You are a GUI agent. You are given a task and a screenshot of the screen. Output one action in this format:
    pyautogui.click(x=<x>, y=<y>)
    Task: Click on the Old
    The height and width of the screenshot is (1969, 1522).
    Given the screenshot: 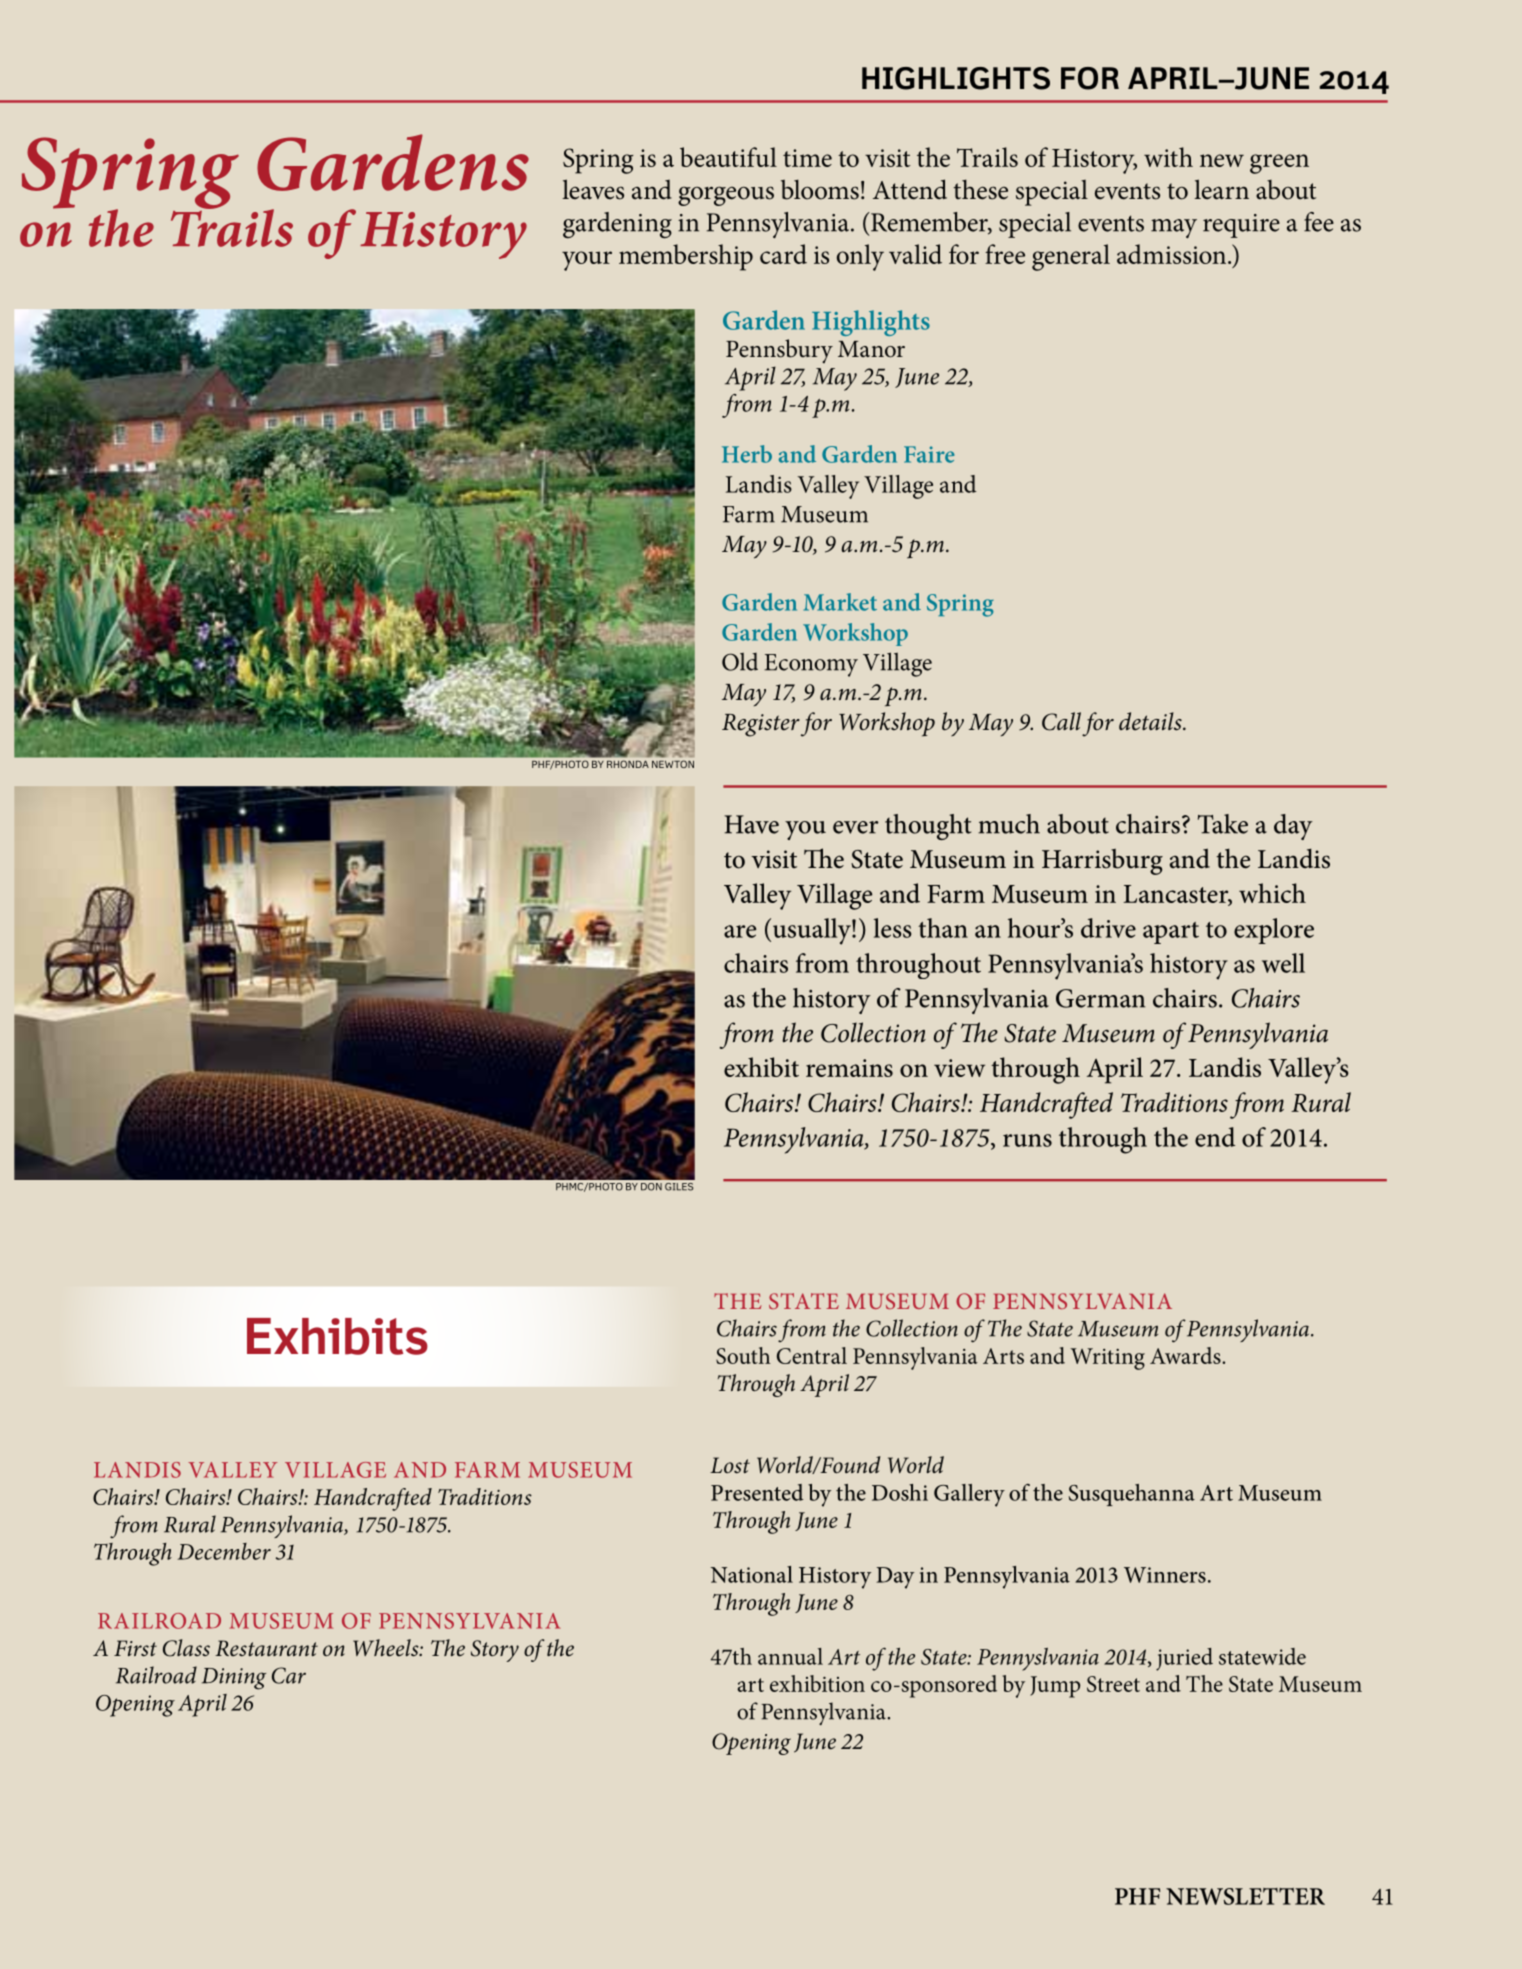 What is the action you would take?
    pyautogui.click(x=740, y=662)
